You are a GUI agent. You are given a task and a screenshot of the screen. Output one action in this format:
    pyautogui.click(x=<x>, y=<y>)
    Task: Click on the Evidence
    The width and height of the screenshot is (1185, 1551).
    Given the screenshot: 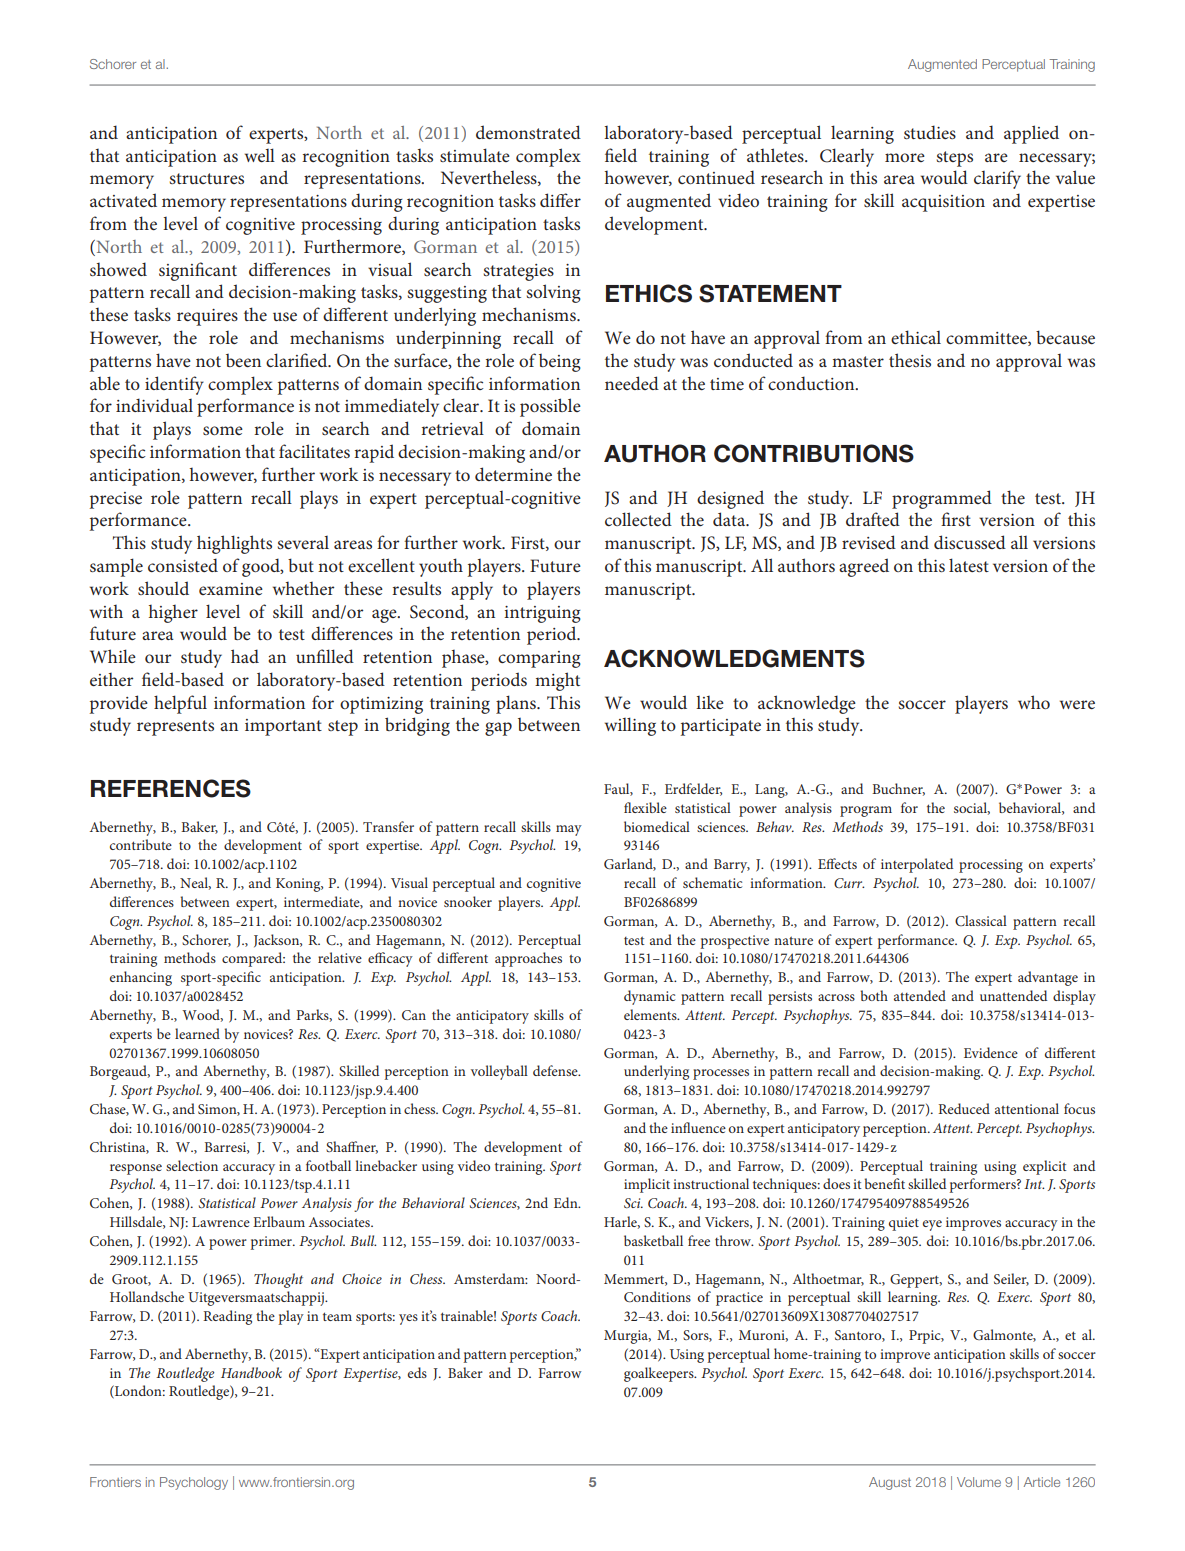 What is the action you would take?
    pyautogui.click(x=991, y=1052)
